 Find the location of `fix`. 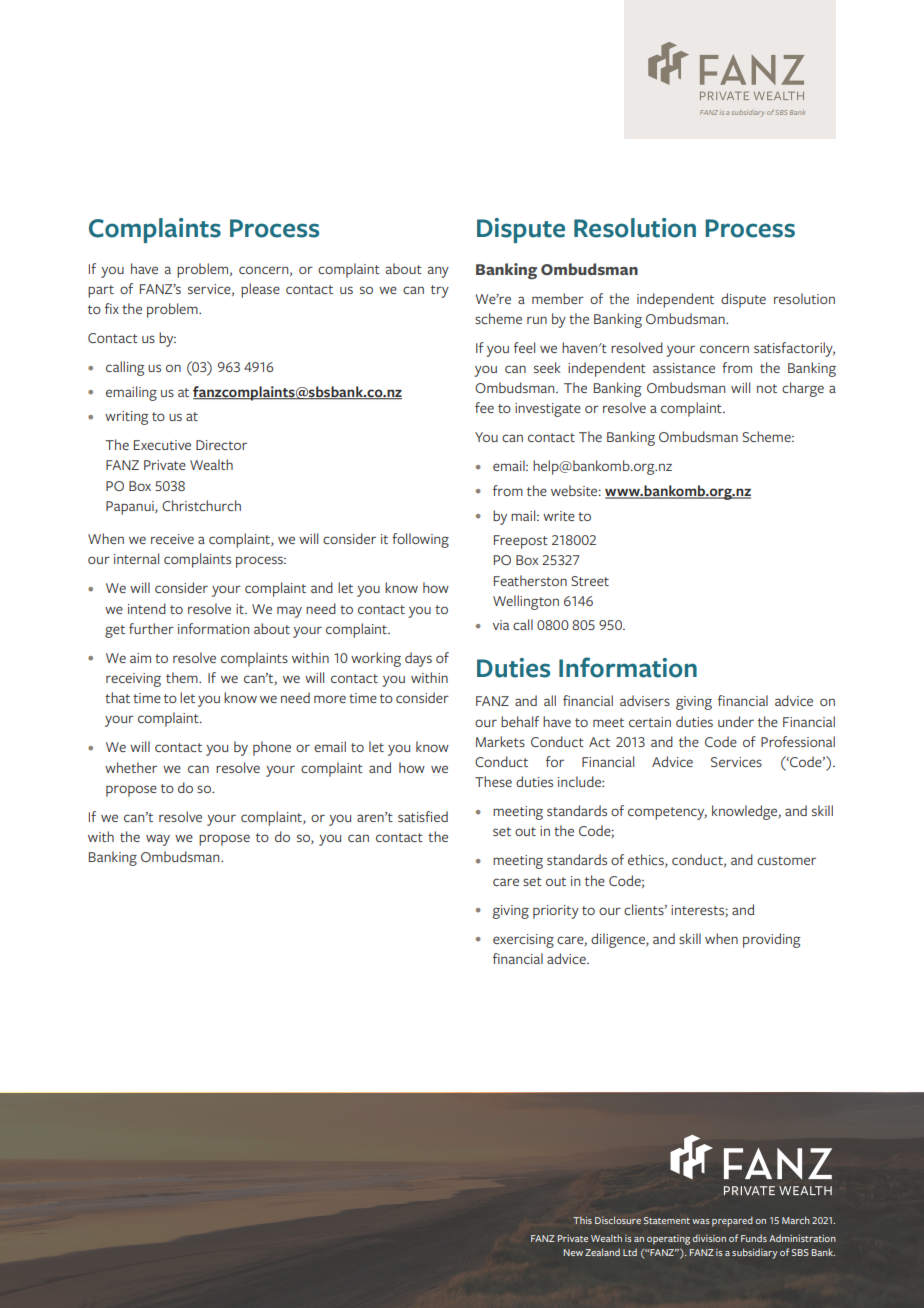

fix is located at coordinates (112, 308).
